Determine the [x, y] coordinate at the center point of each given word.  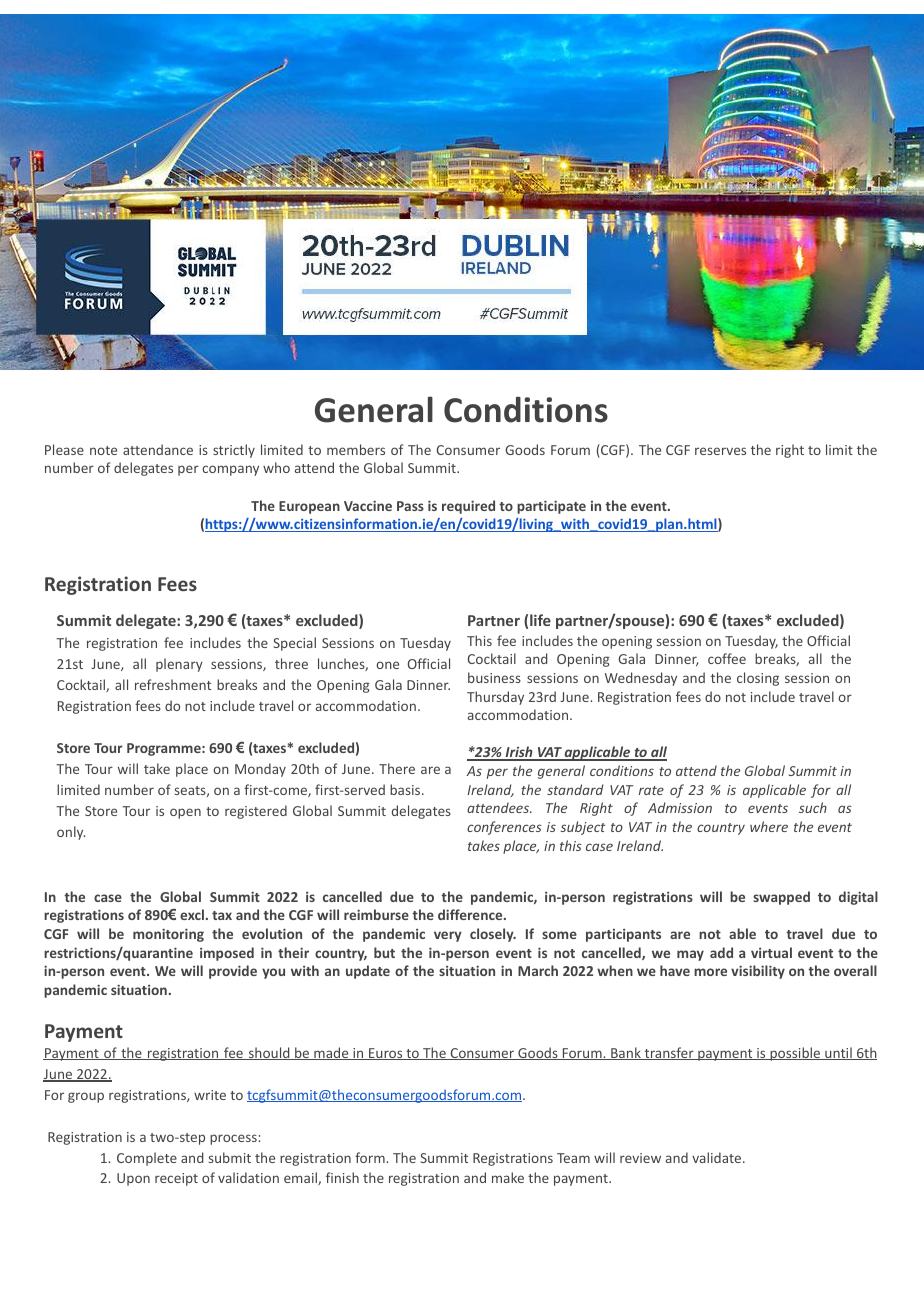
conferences [504, 828]
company [230, 470]
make [508, 1177]
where [769, 826]
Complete [147, 1159]
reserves [720, 451]
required [468, 507]
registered [256, 812]
